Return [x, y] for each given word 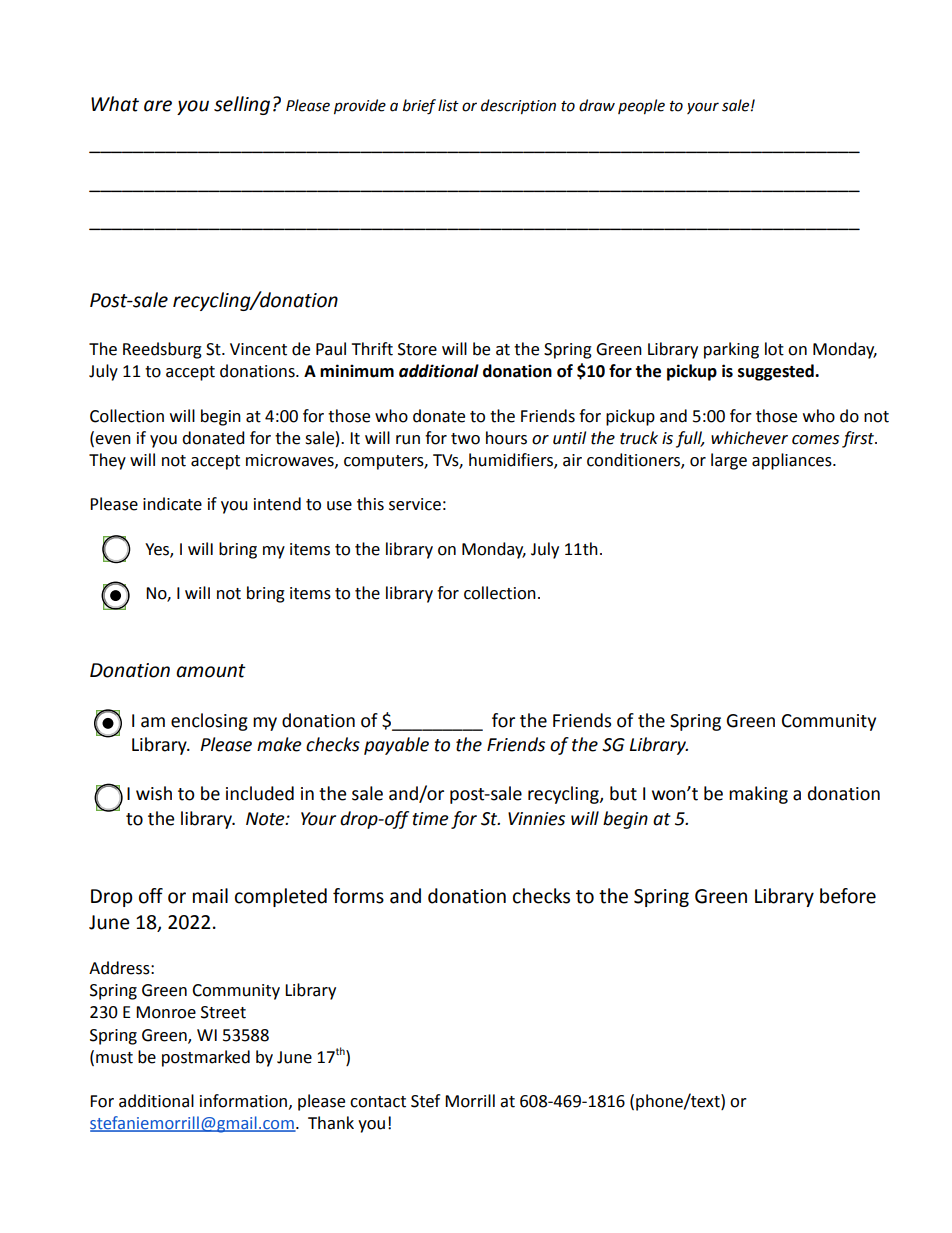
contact [378, 1102]
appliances [793, 461]
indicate [172, 504]
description [518, 107]
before [848, 896]
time [430, 819]
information [243, 1101]
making [758, 795]
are [158, 106]
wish [154, 793]
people [641, 107]
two [465, 439]
